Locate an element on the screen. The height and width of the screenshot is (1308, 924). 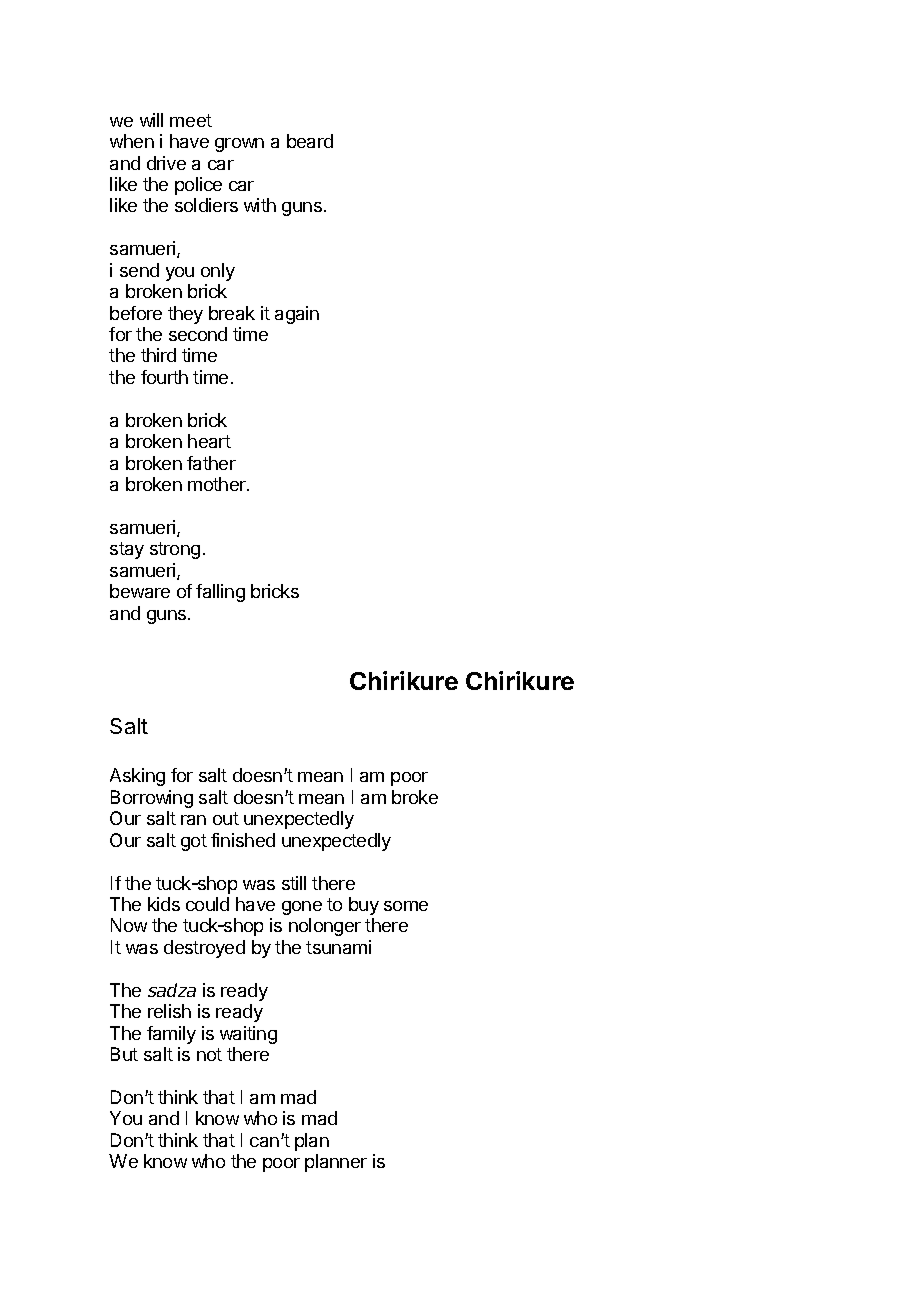
Borrowing is located at coordinates (152, 799).
